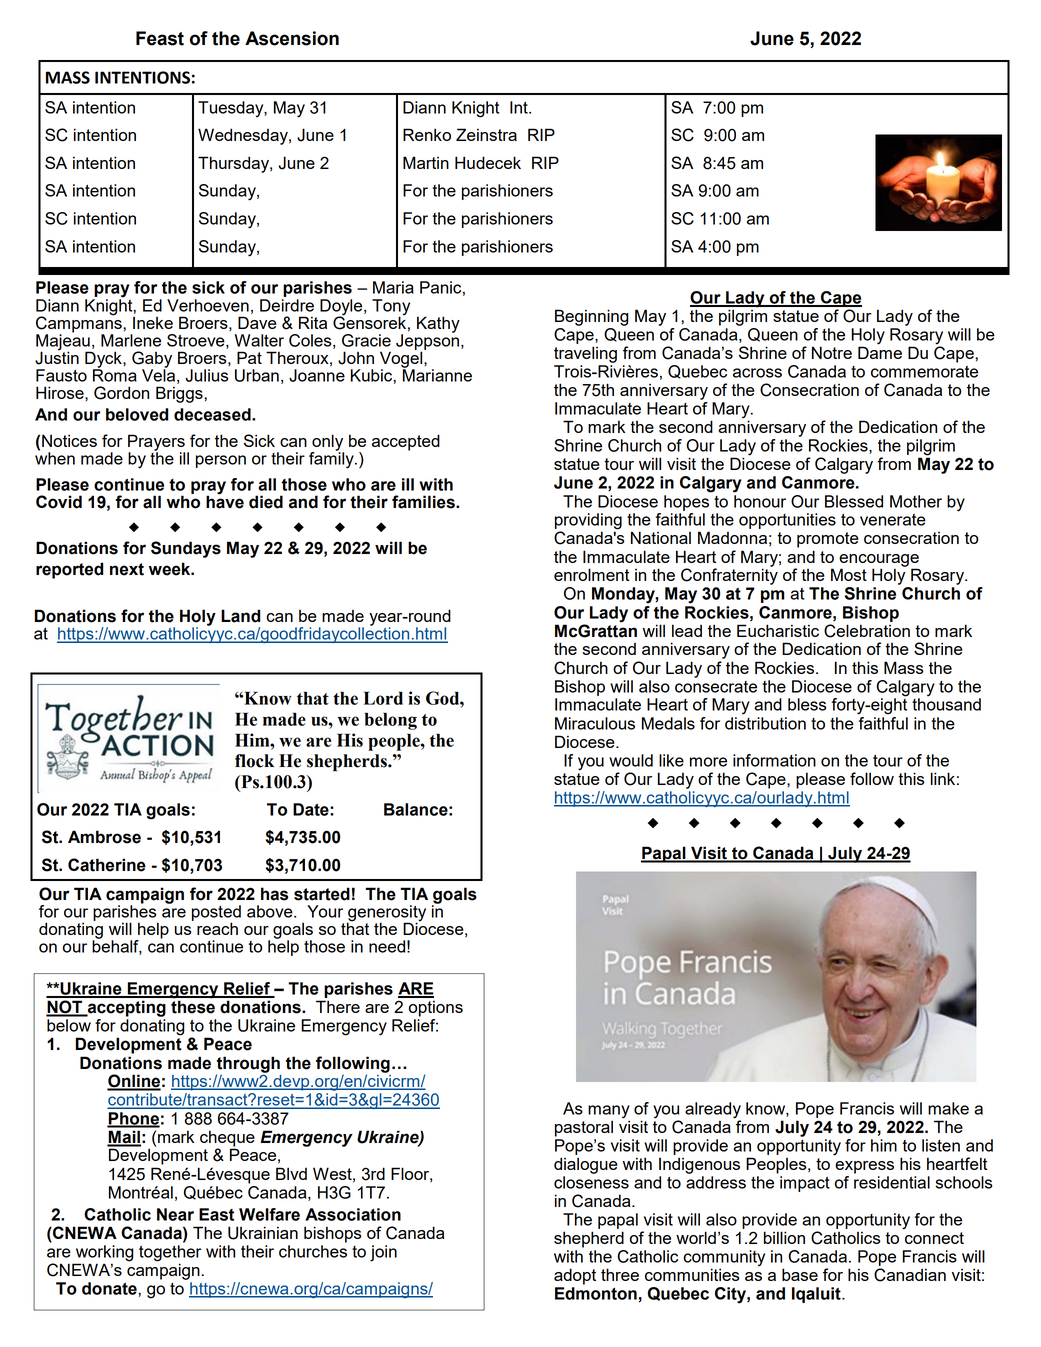 The image size is (1041, 1347). I want to click on Miraculous, so click(595, 723).
